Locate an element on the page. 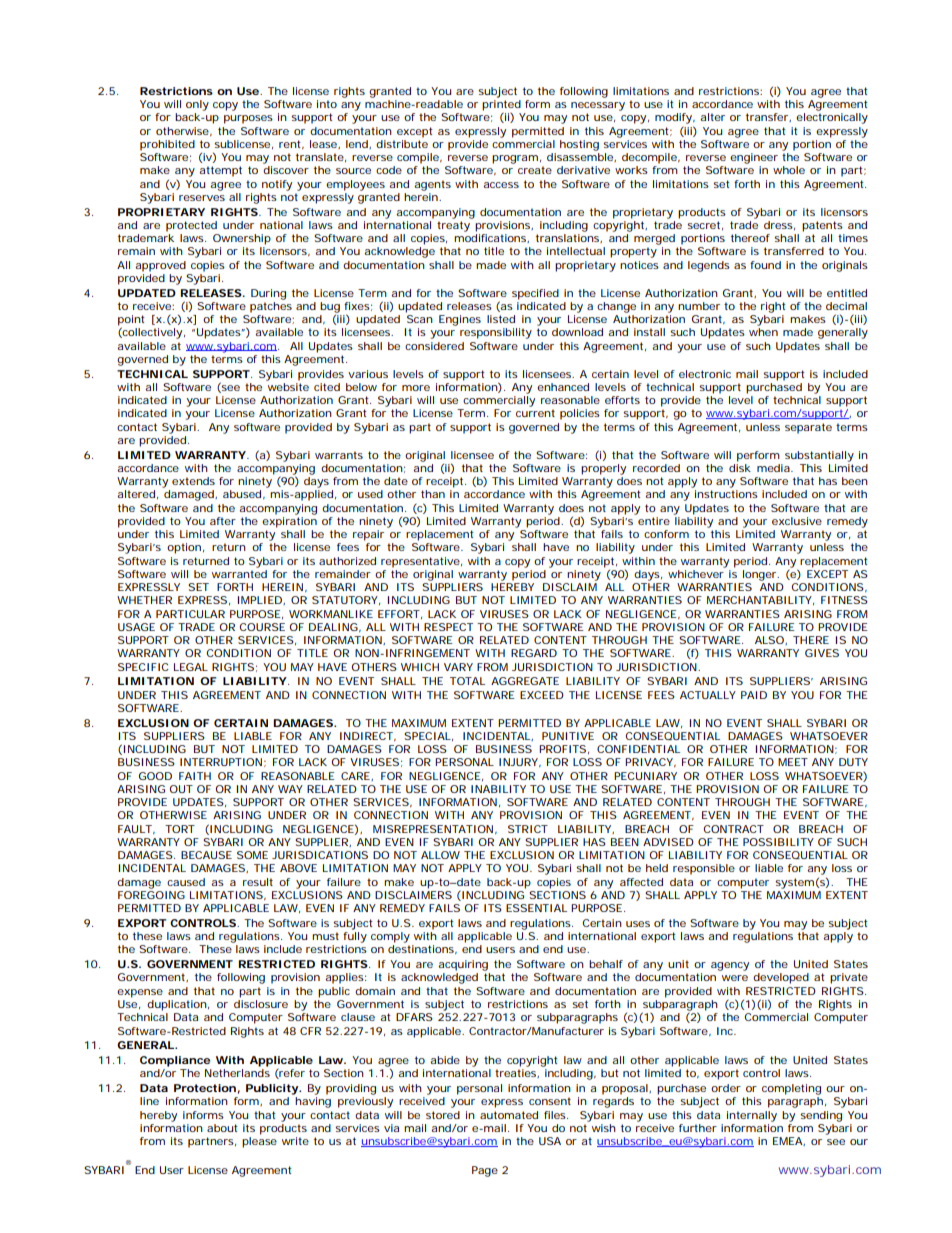 The height and width of the image is (1233, 952). website is located at coordinates (288, 387).
